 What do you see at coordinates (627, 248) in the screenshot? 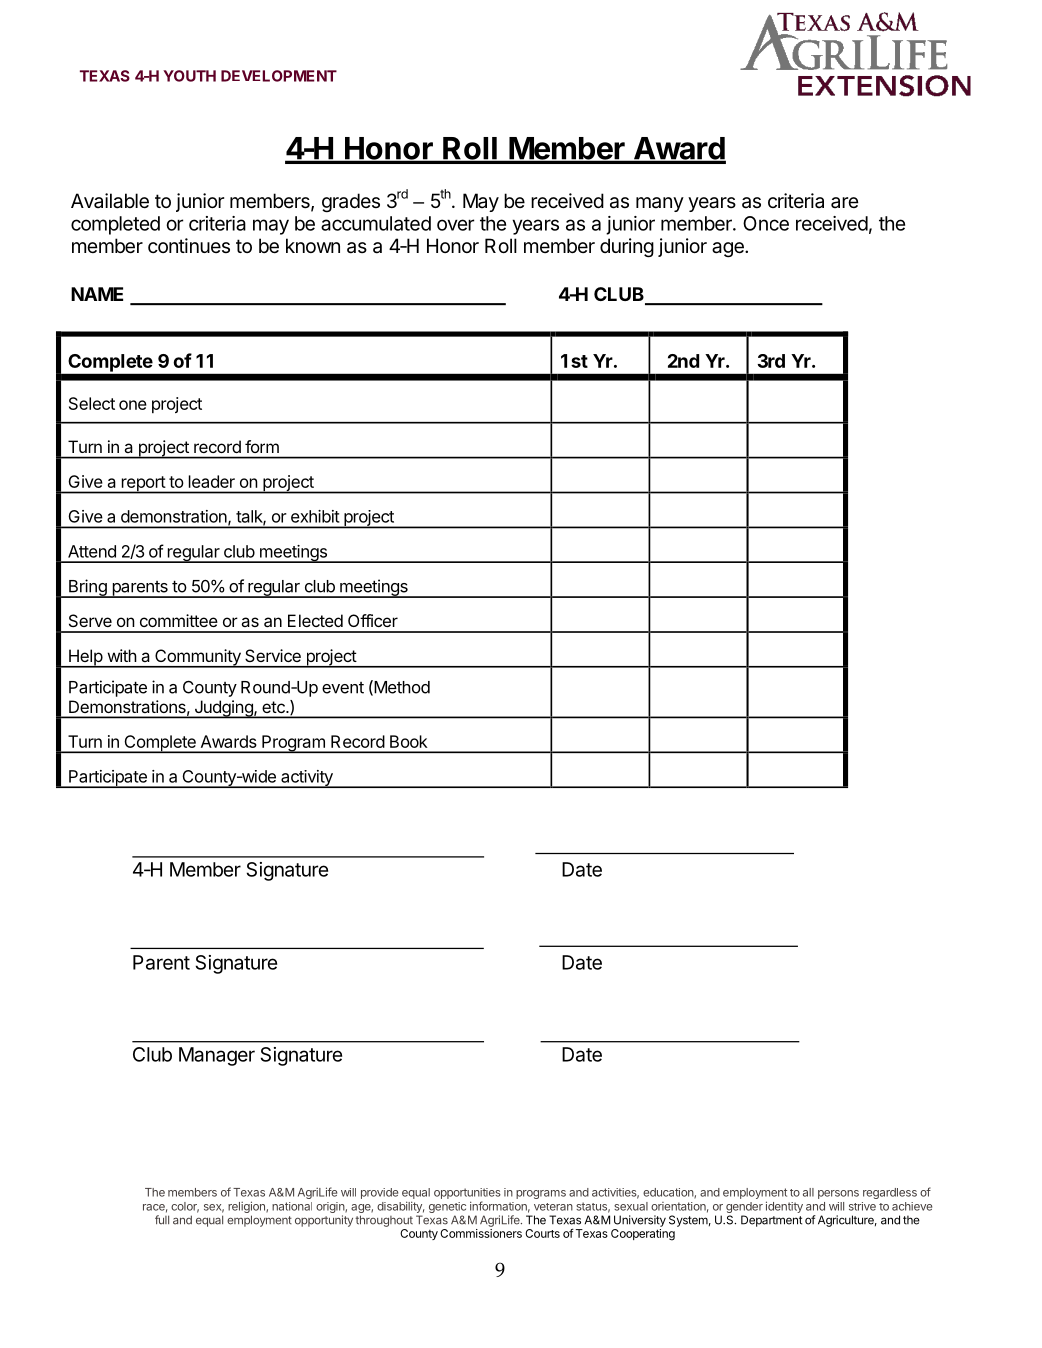
I see `during` at bounding box center [627, 248].
